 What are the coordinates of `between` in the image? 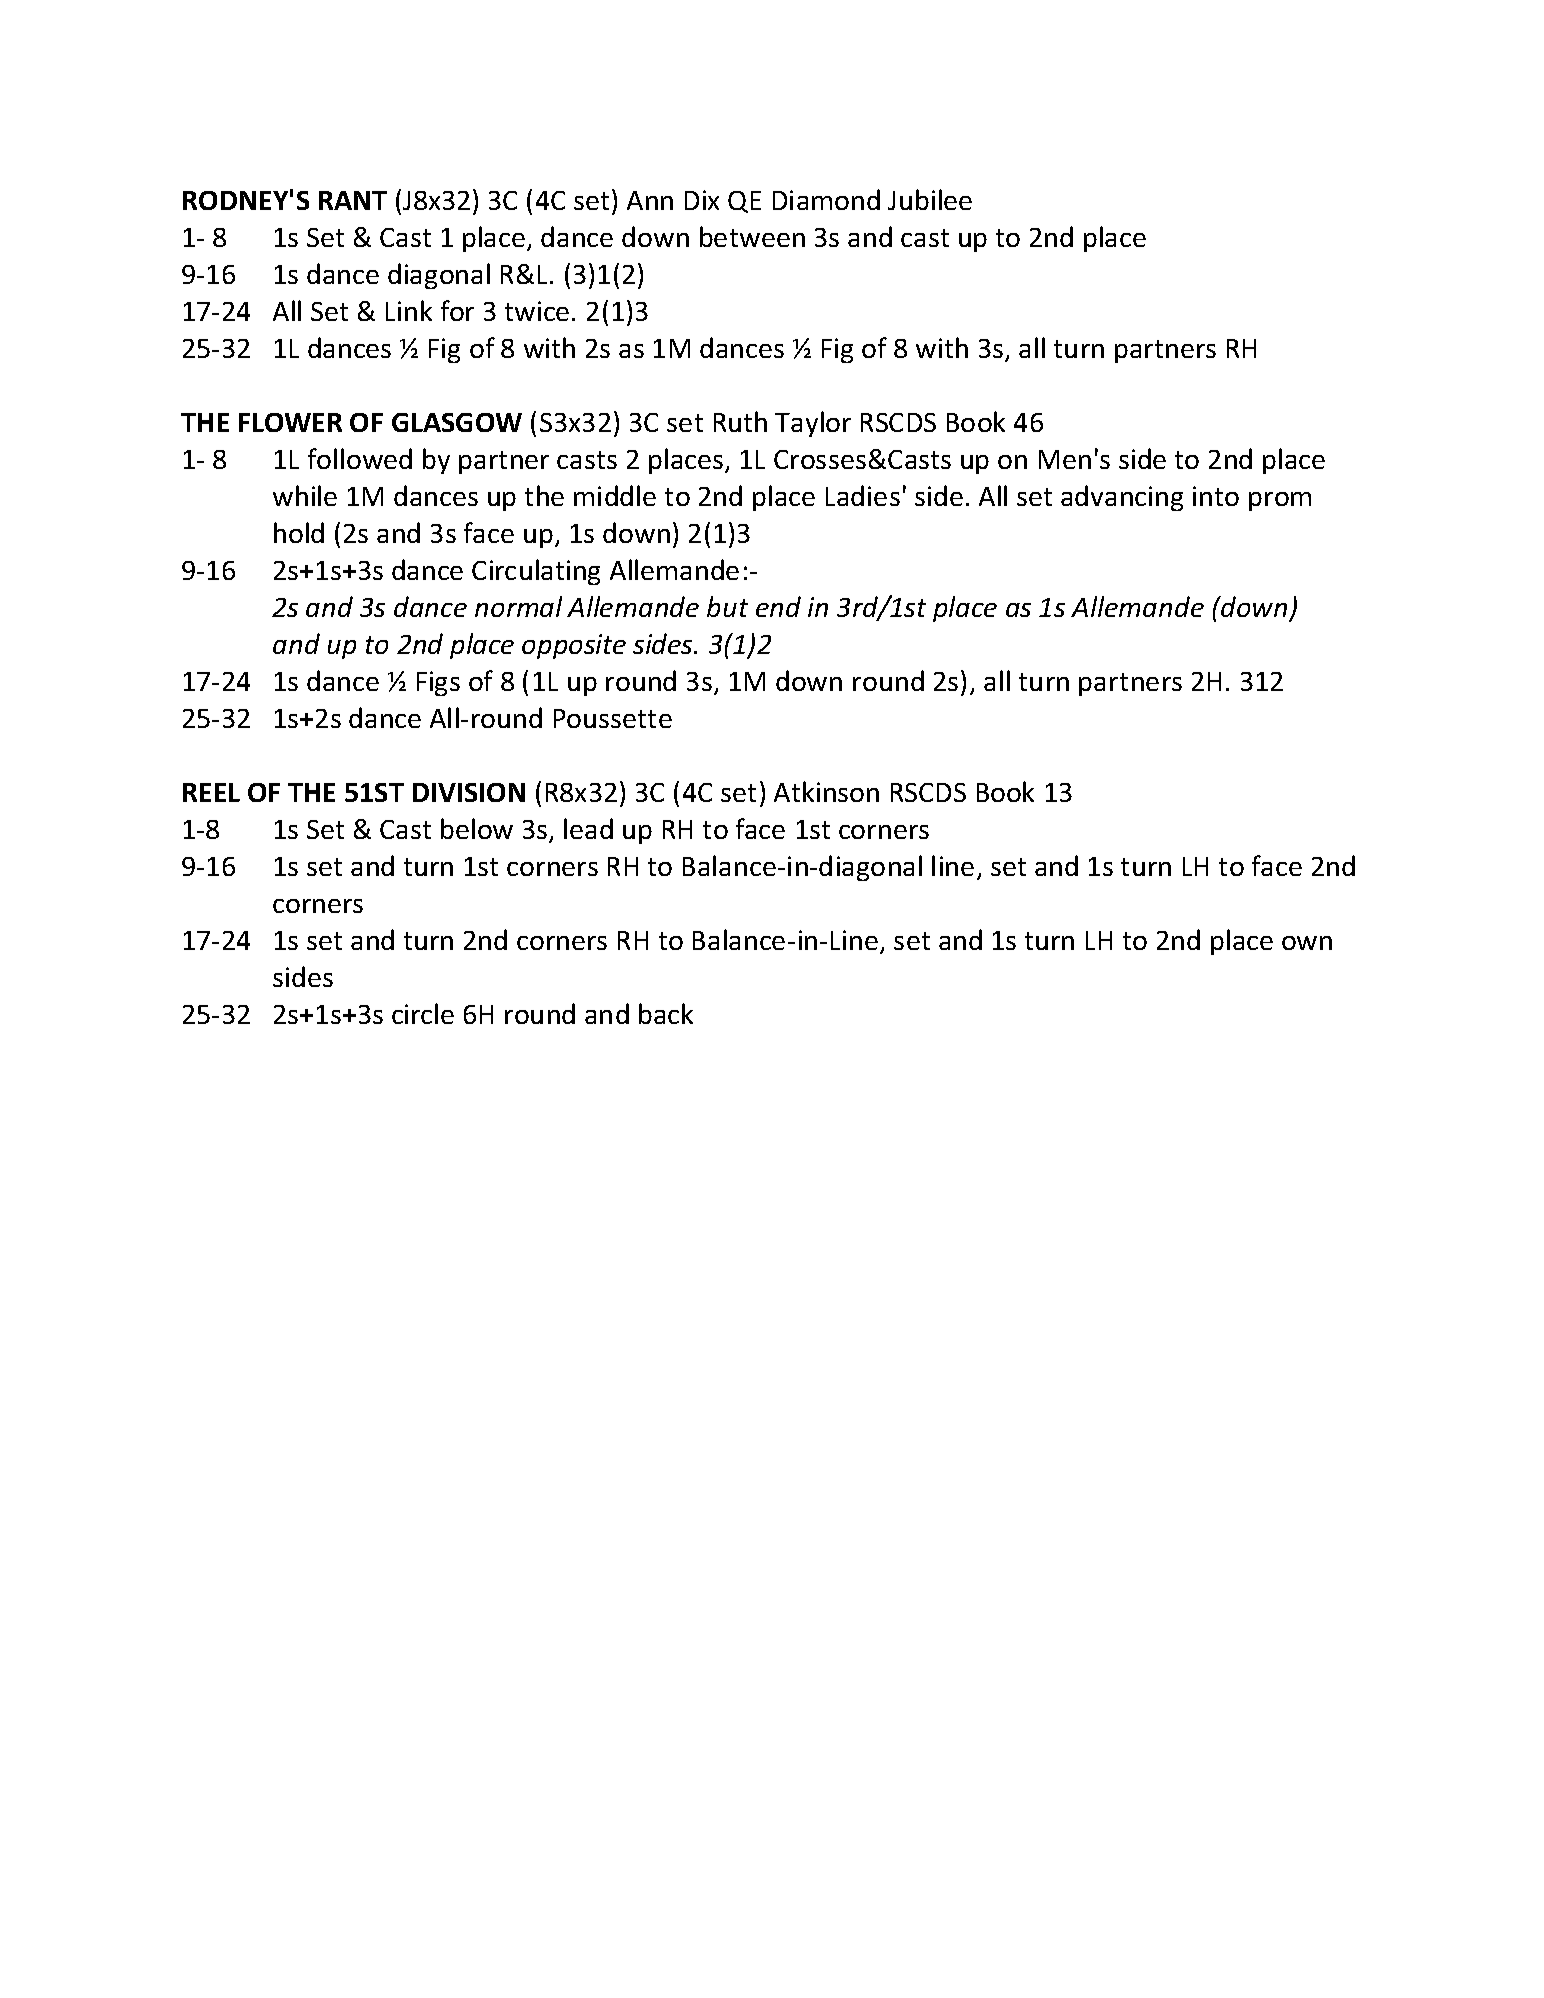 It's located at (752, 236).
